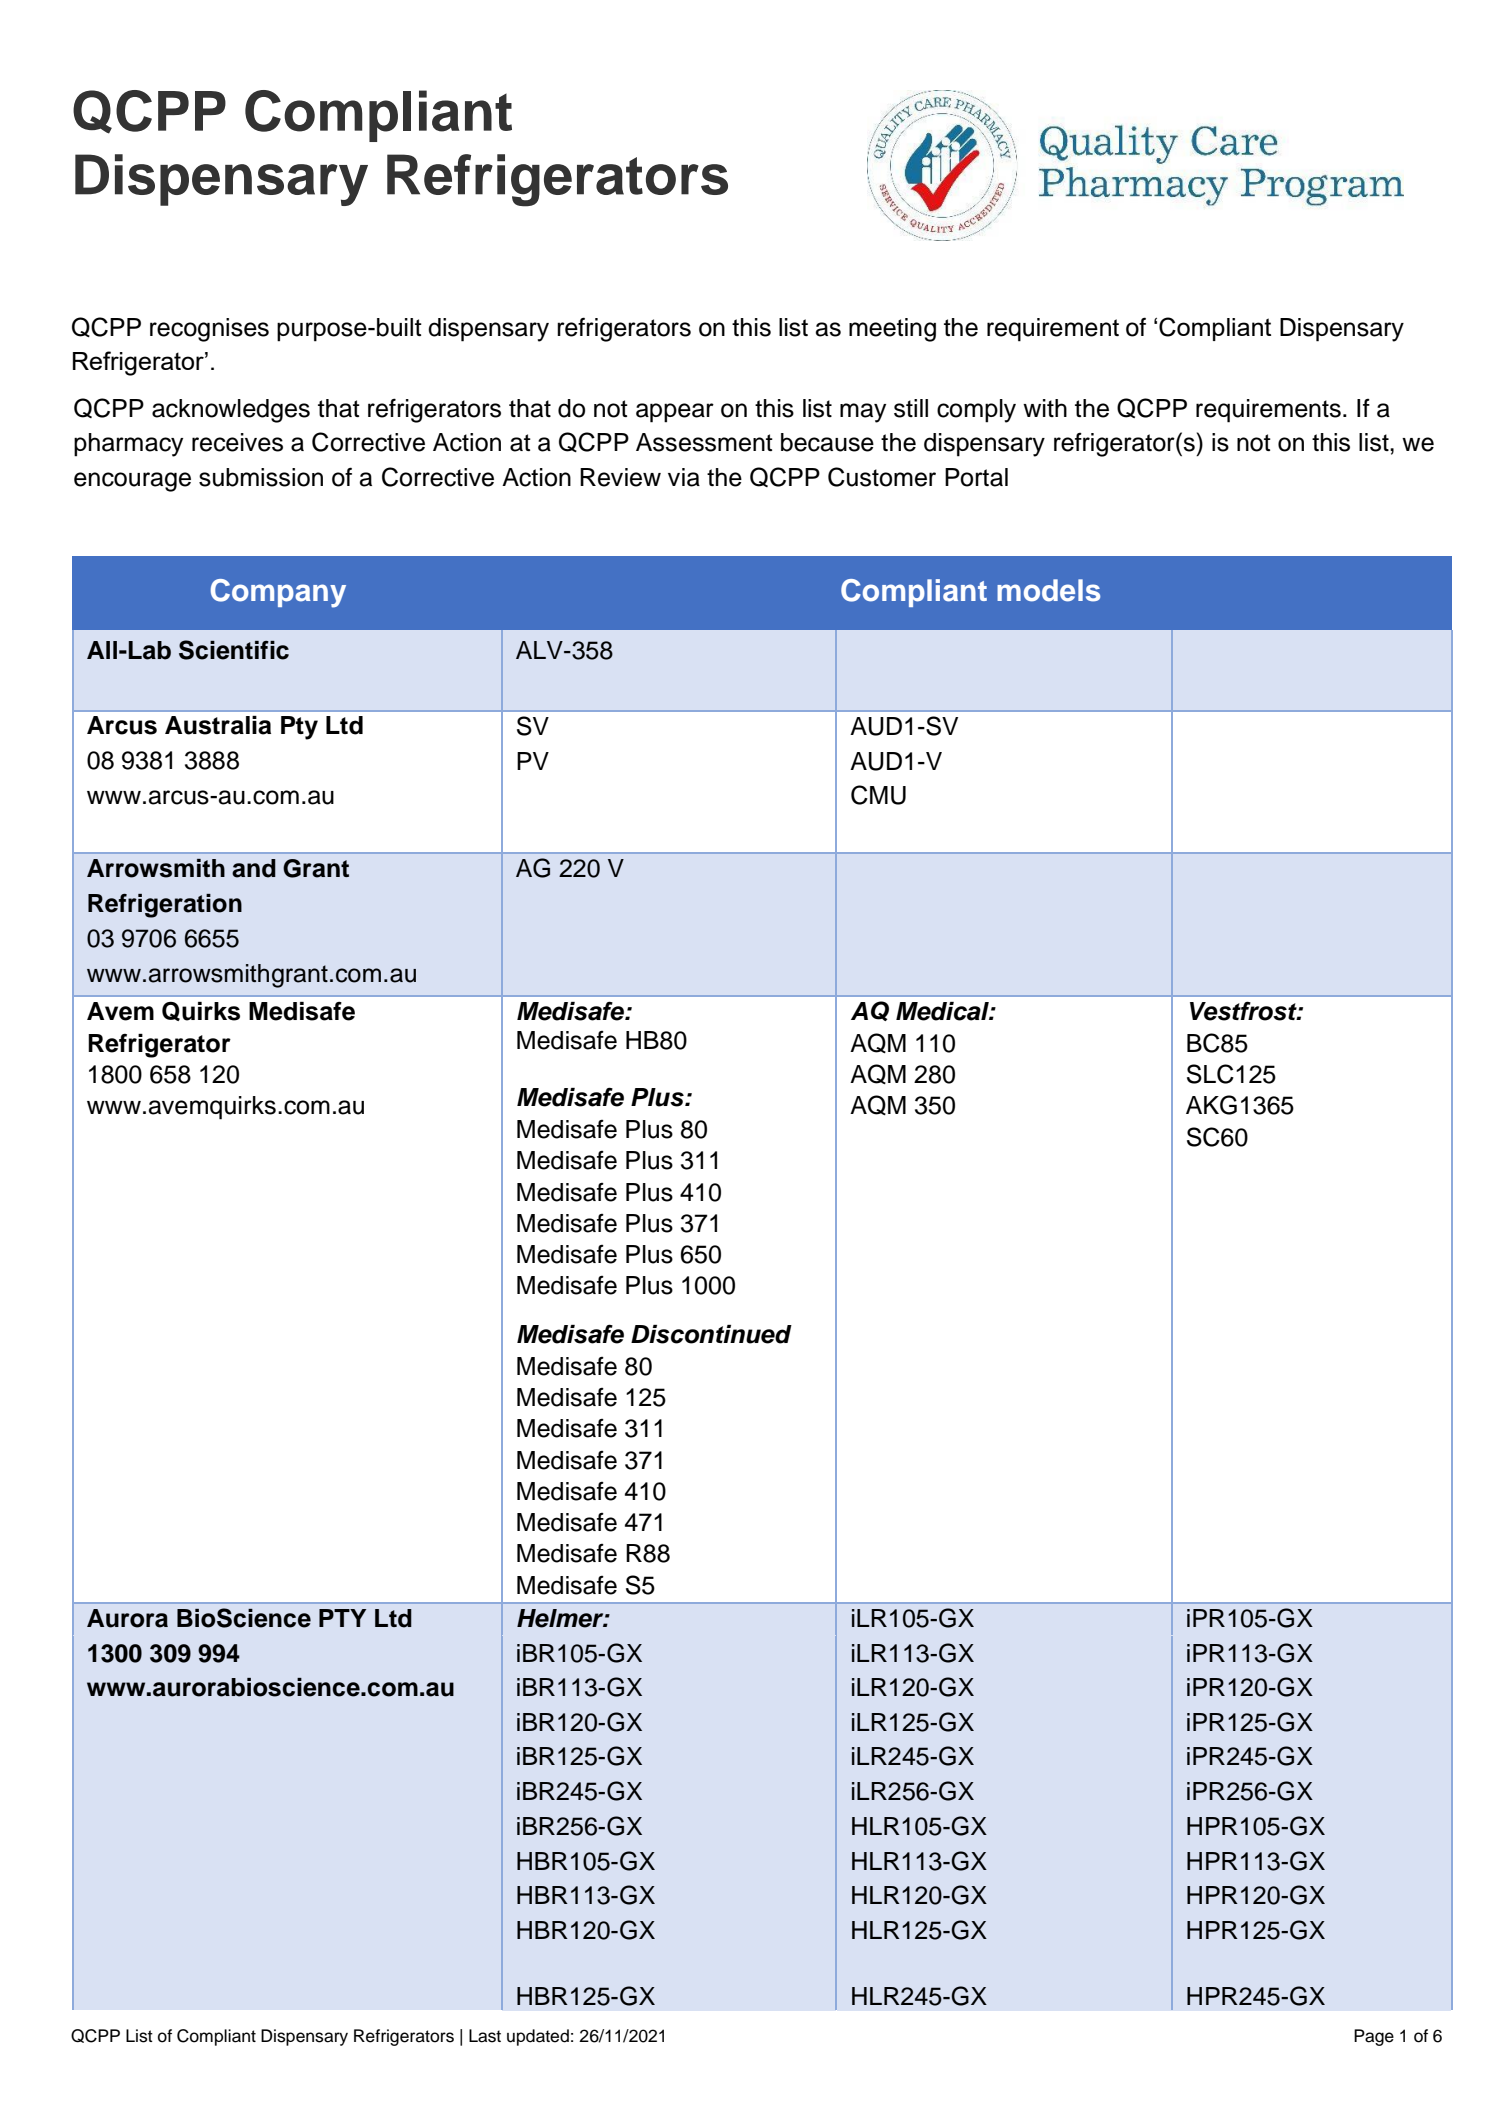 This image has height=2117, width=1497. What do you see at coordinates (485, 2036) in the image?
I see `Last` at bounding box center [485, 2036].
